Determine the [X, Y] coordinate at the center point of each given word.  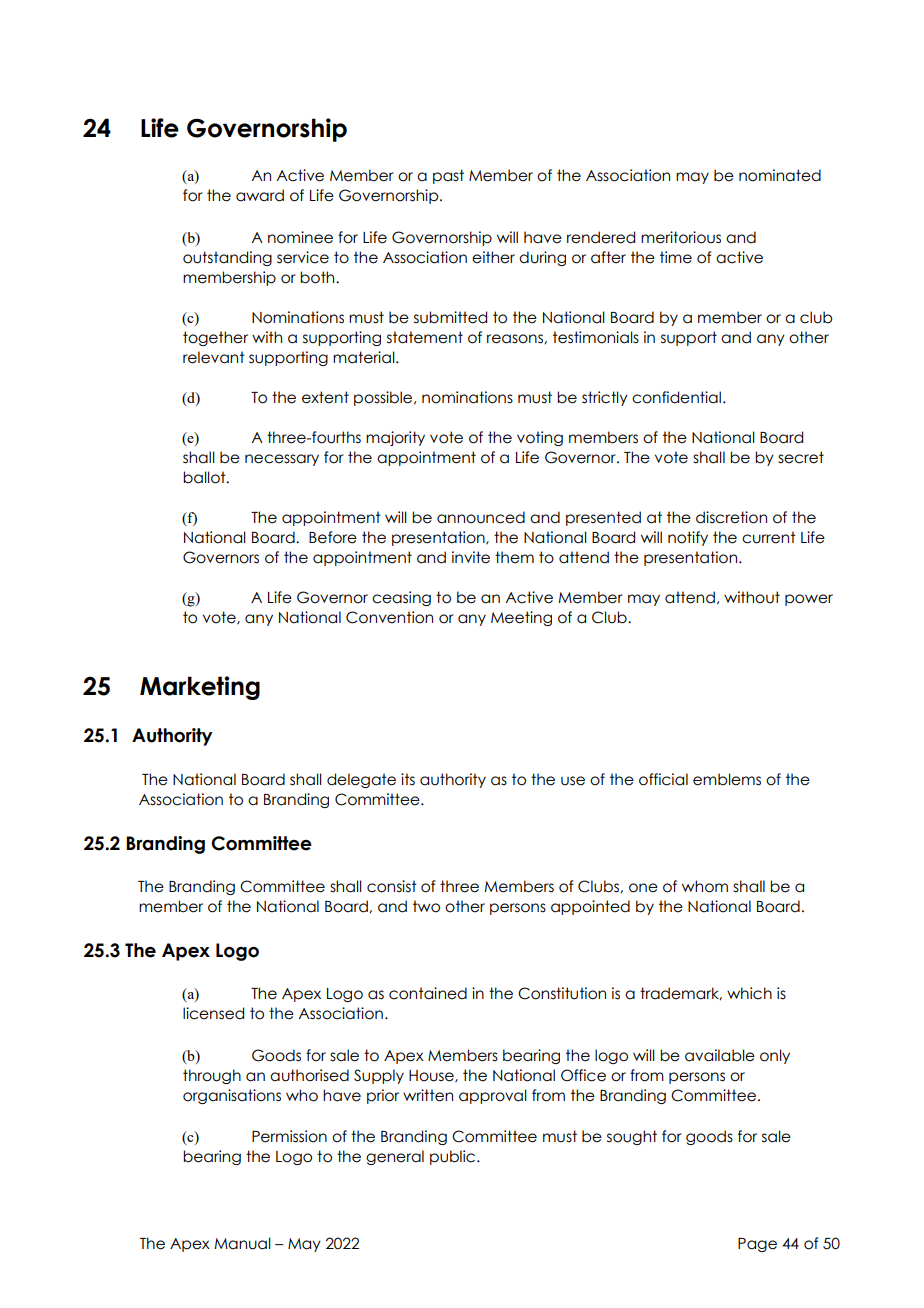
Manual [242, 1243]
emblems [727, 779]
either [493, 257]
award [260, 195]
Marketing [200, 688]
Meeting [521, 618]
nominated [780, 175]
